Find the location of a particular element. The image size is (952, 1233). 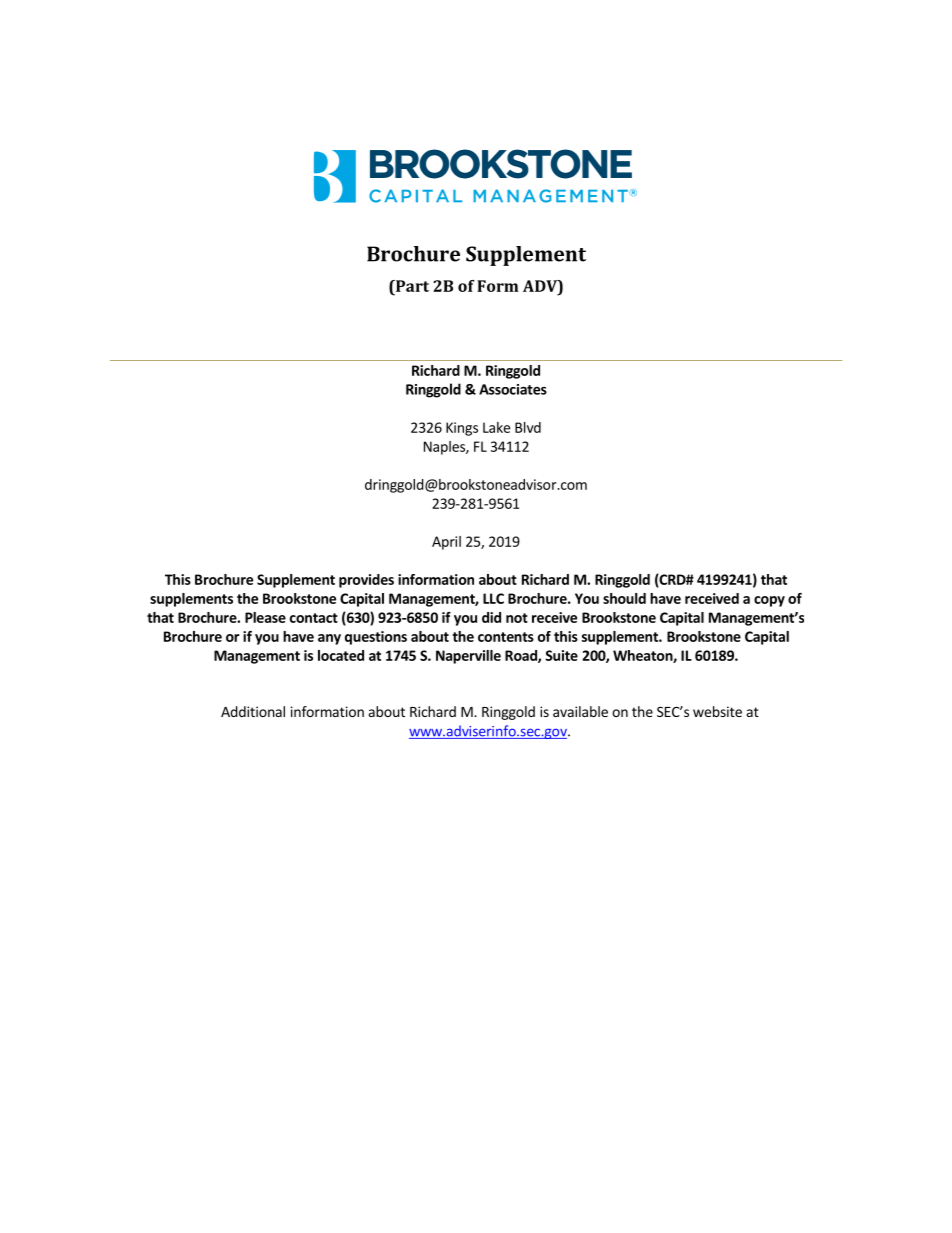

Additional is located at coordinates (253, 711).
